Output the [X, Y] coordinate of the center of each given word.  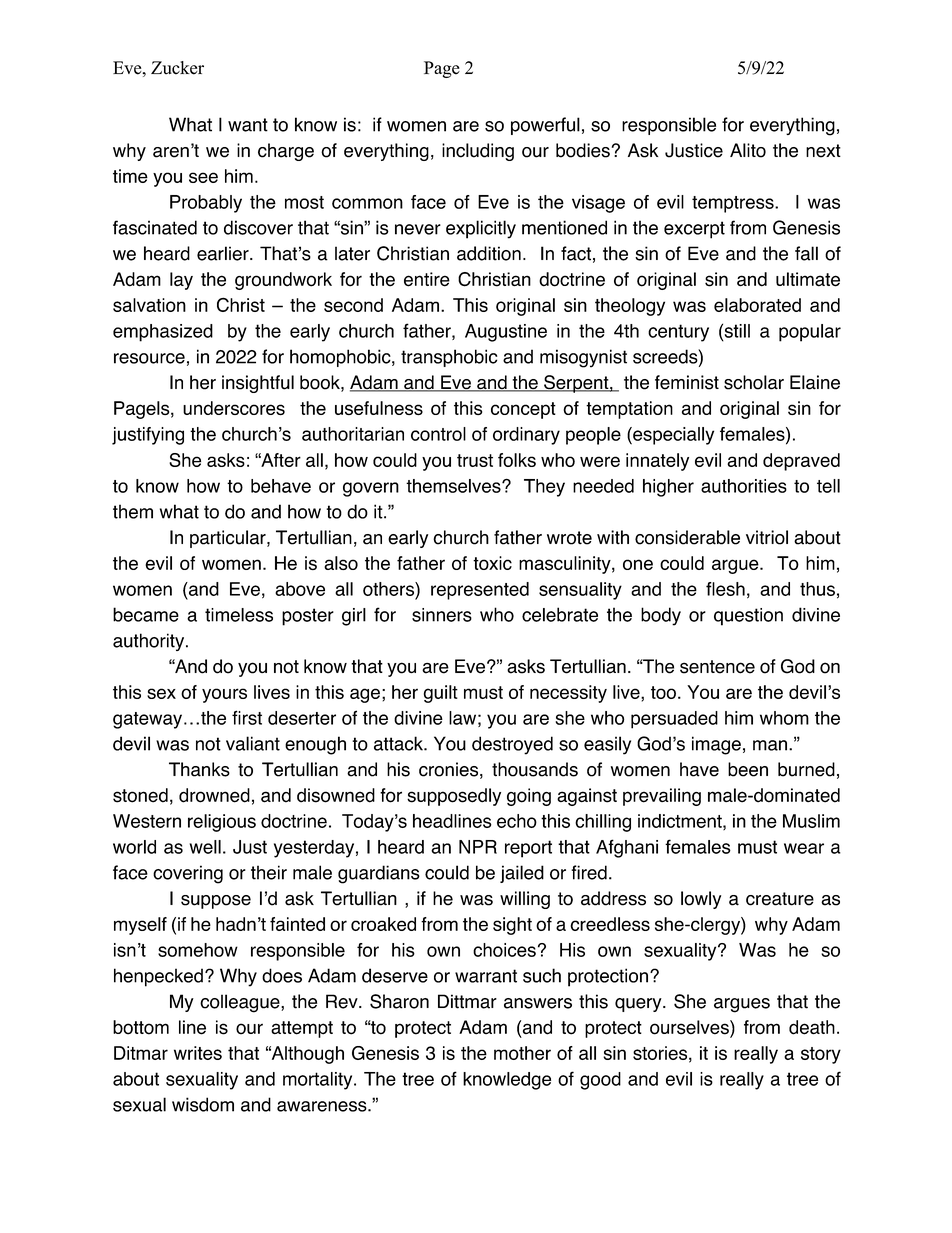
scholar [754, 382]
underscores [234, 408]
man [770, 745]
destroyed [512, 745]
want [248, 125]
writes [198, 1053]
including [478, 152]
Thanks [199, 769]
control [438, 434]
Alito [748, 150]
